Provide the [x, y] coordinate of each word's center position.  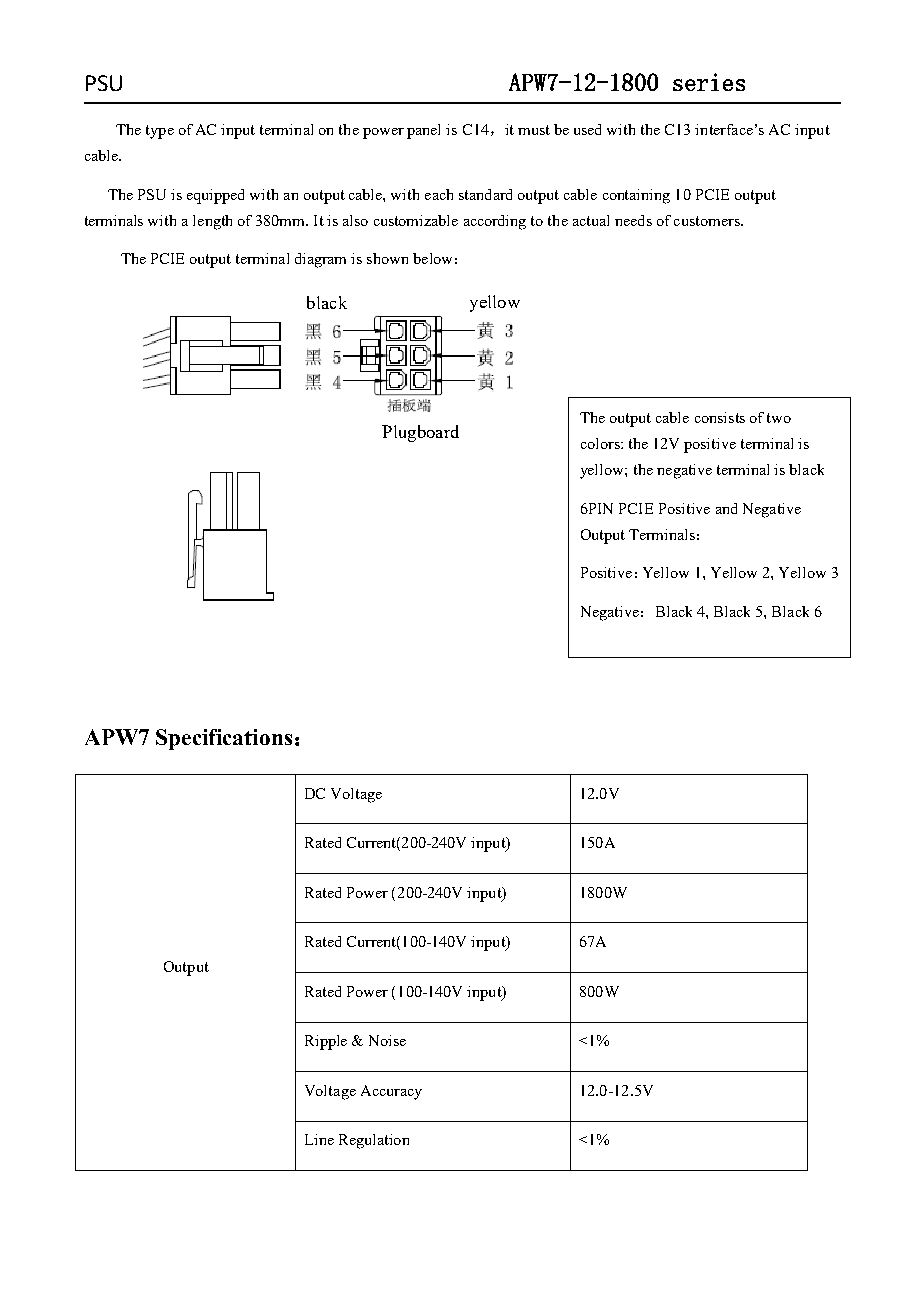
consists [720, 417]
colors [601, 443]
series [709, 82]
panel [423, 131]
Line [319, 1139]
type [160, 132]
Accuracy [391, 1092]
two [779, 418]
